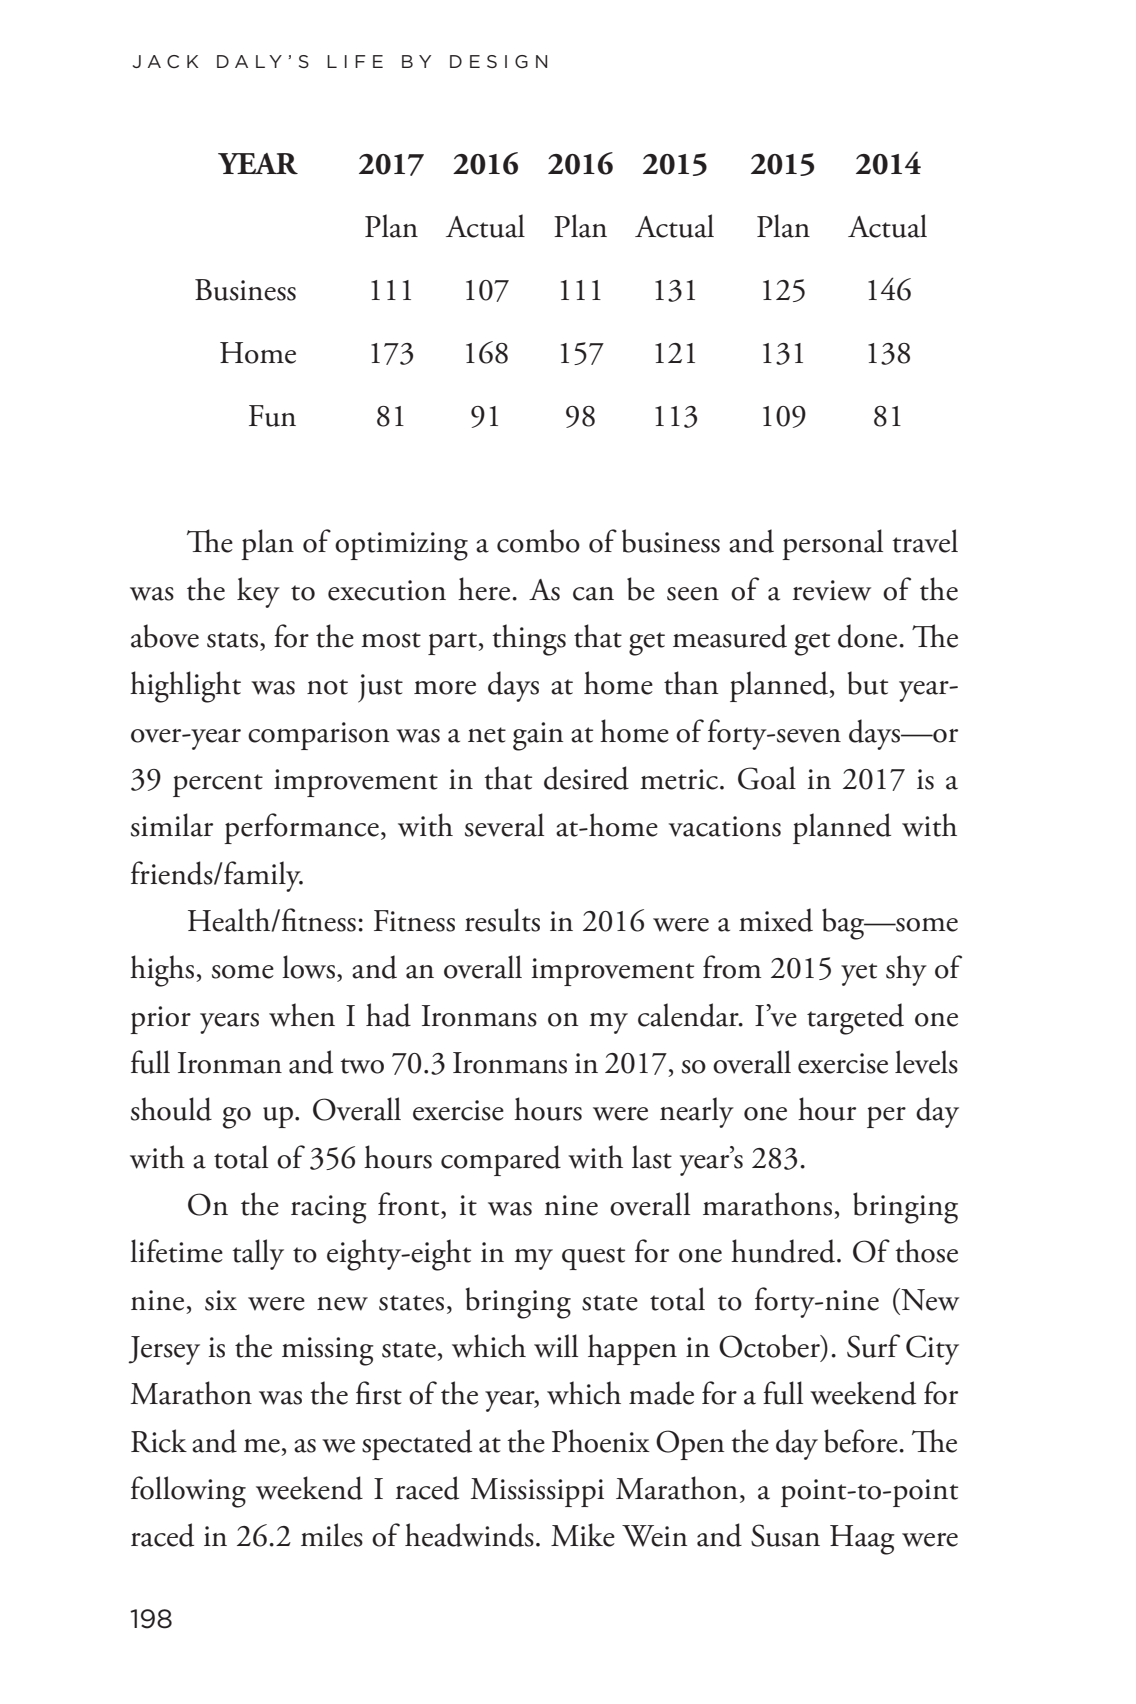  Describe the element at coordinates (258, 592) in the screenshot. I see `key` at that location.
